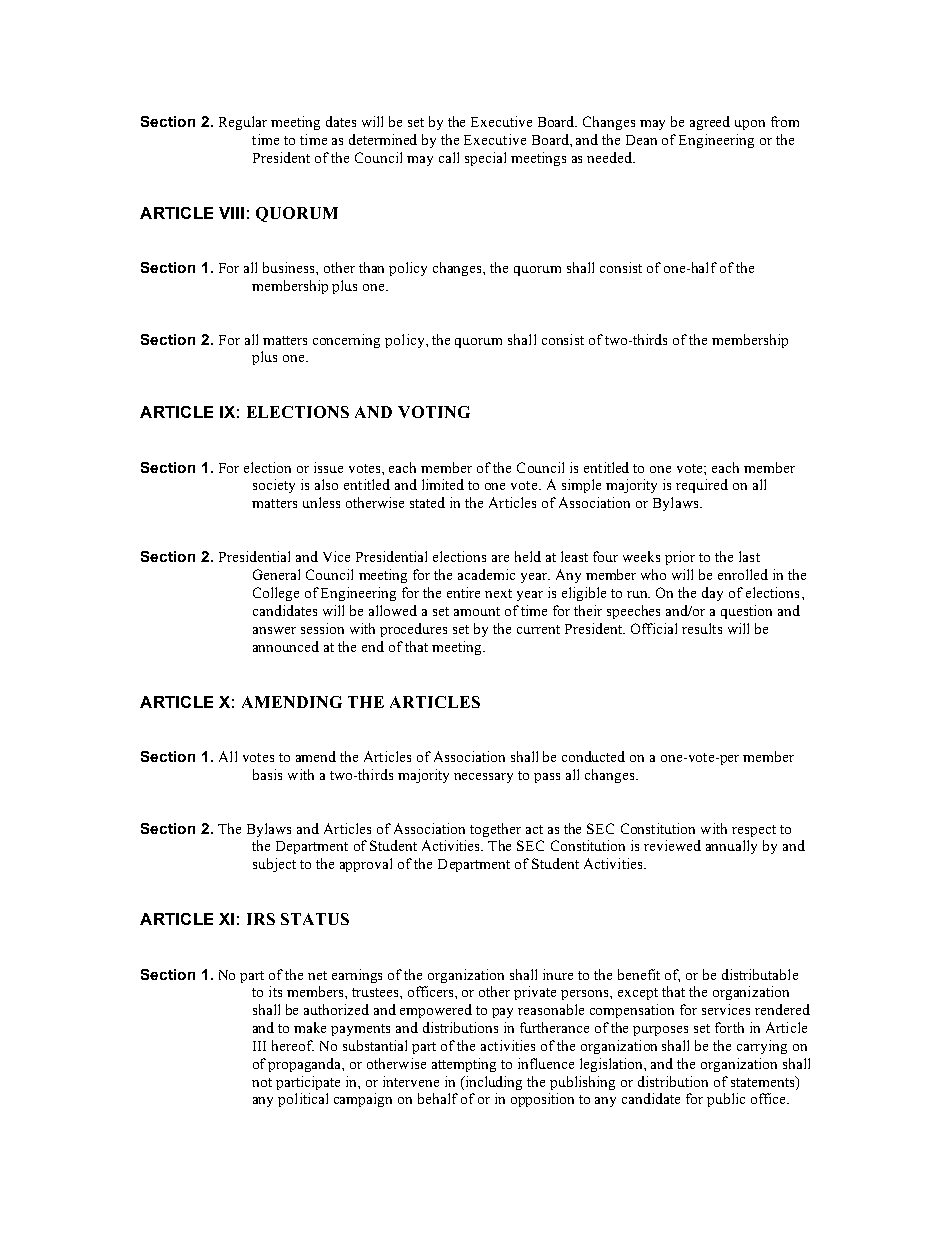 The width and height of the screenshot is (952, 1233). What do you see at coordinates (731, 847) in the screenshot?
I see `annually` at bounding box center [731, 847].
